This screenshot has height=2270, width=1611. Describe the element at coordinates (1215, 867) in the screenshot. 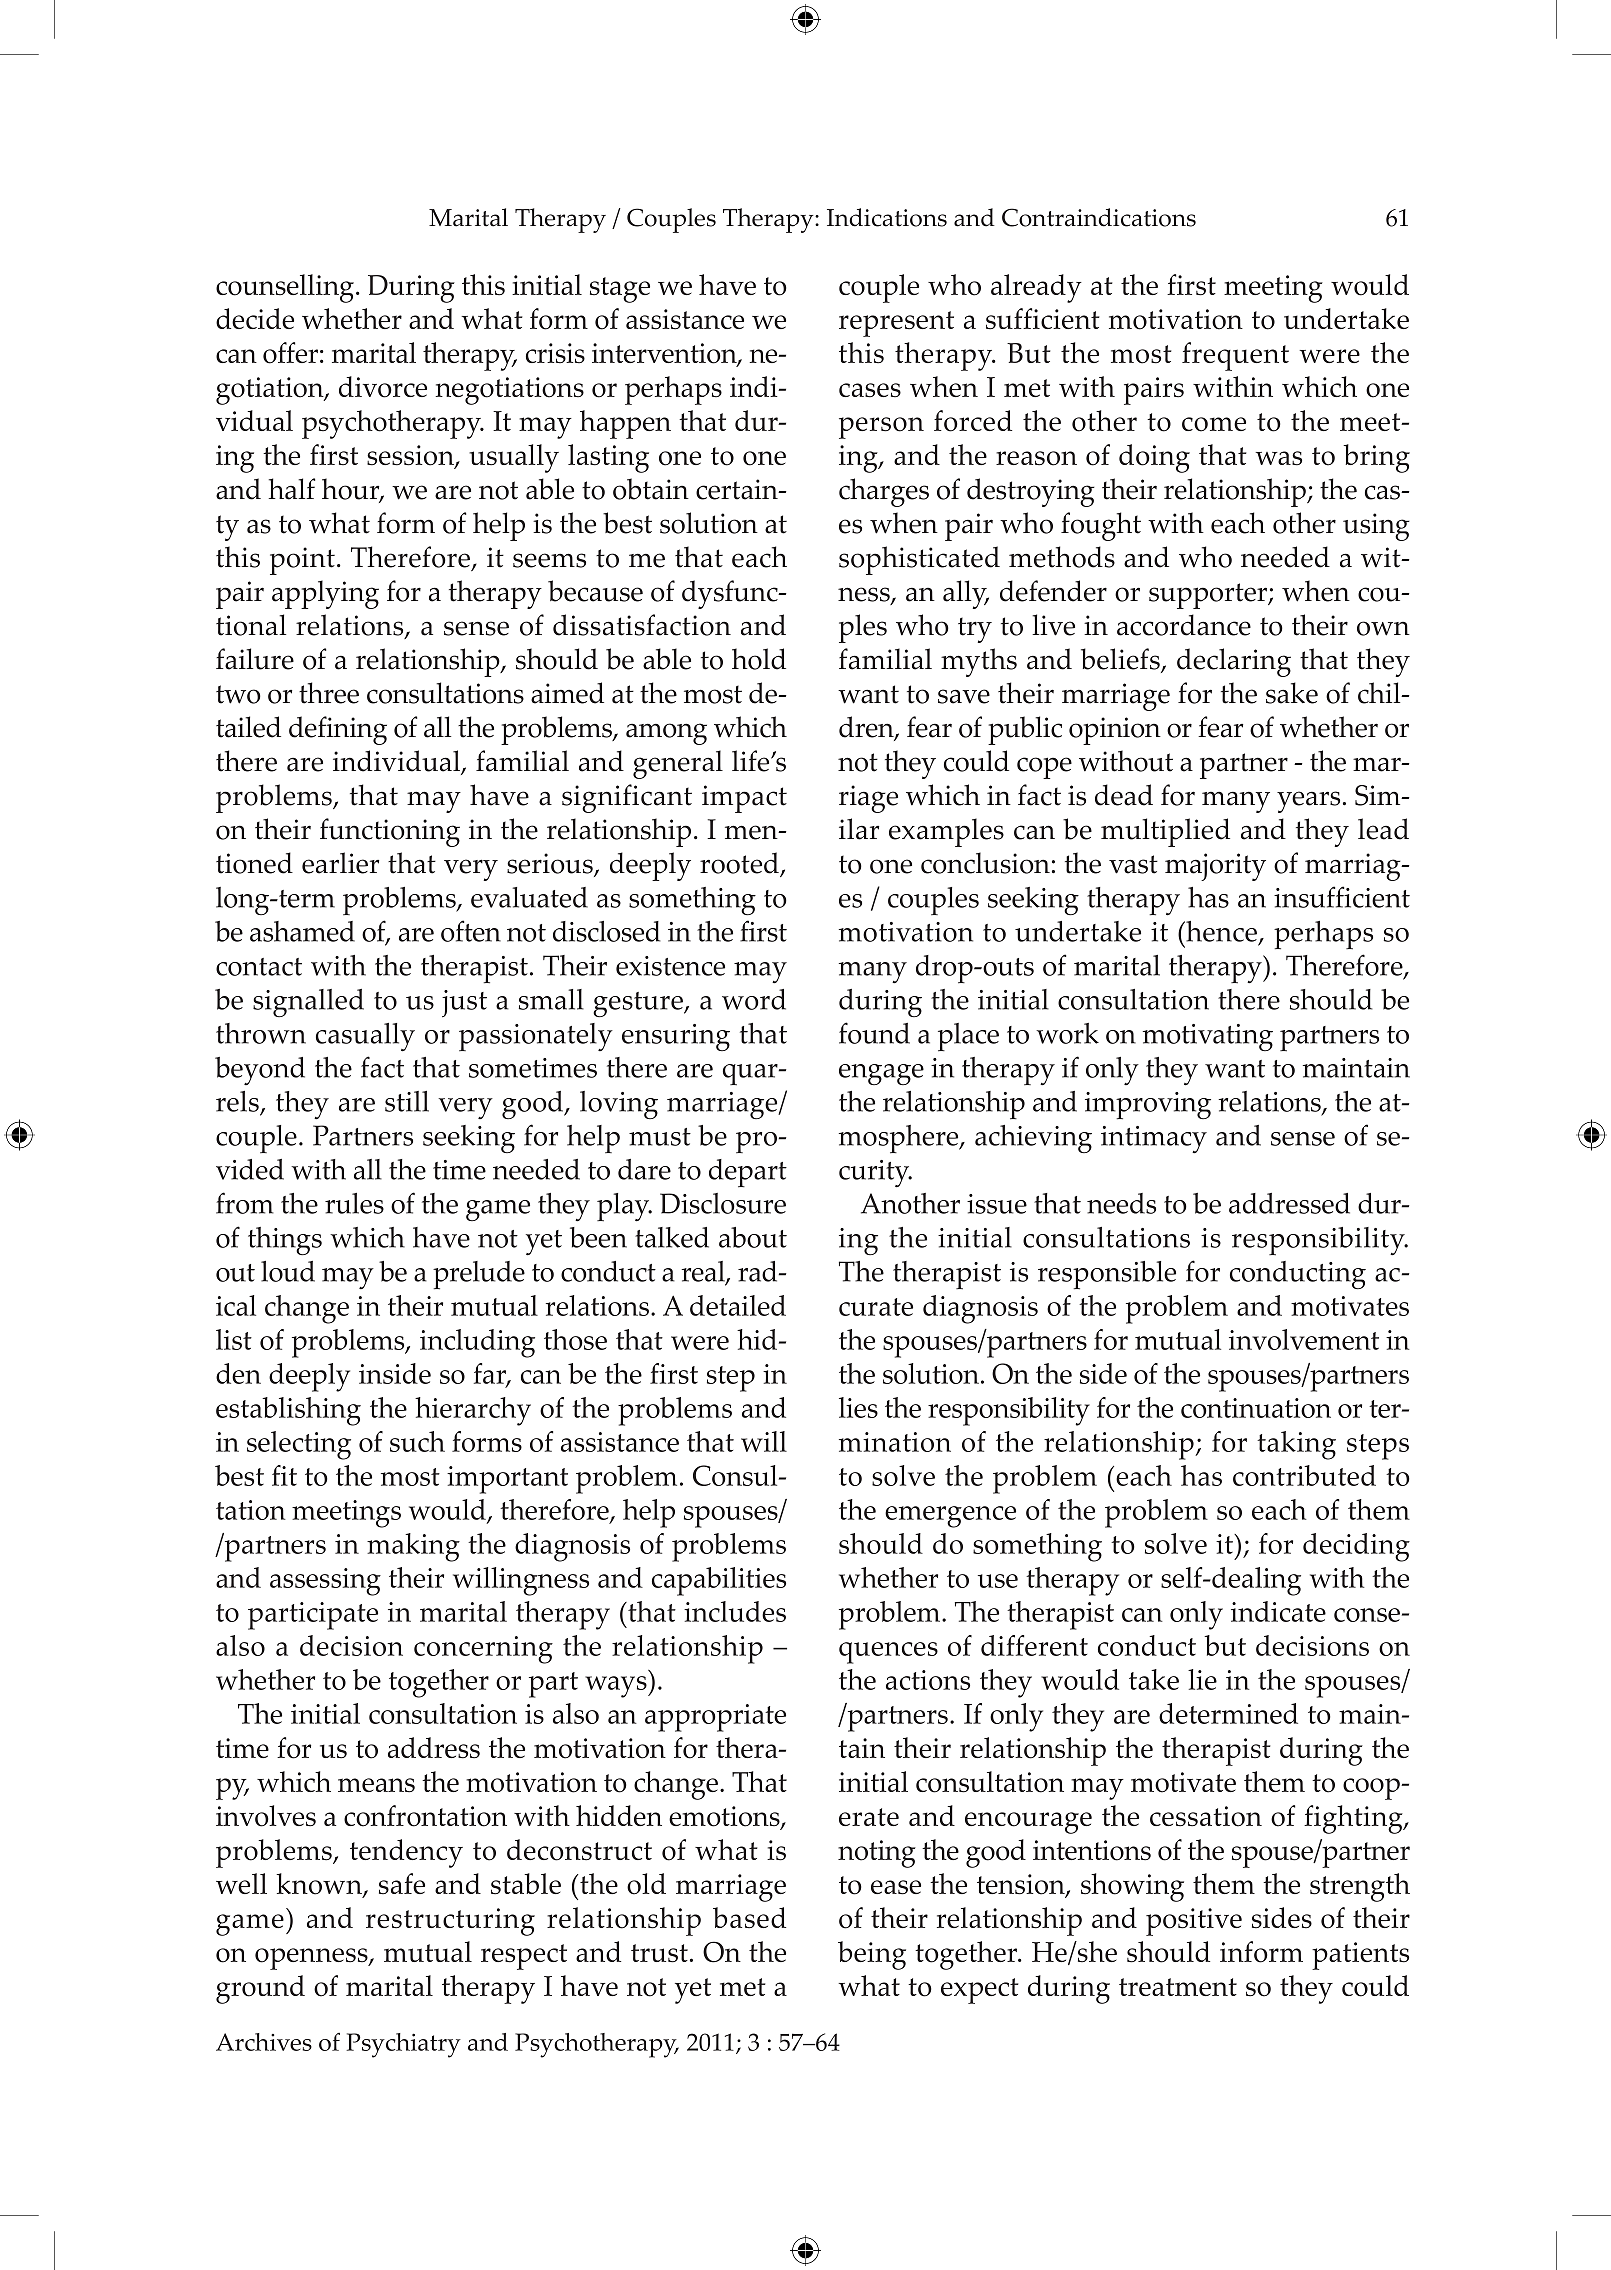

I see `majority` at that location.
